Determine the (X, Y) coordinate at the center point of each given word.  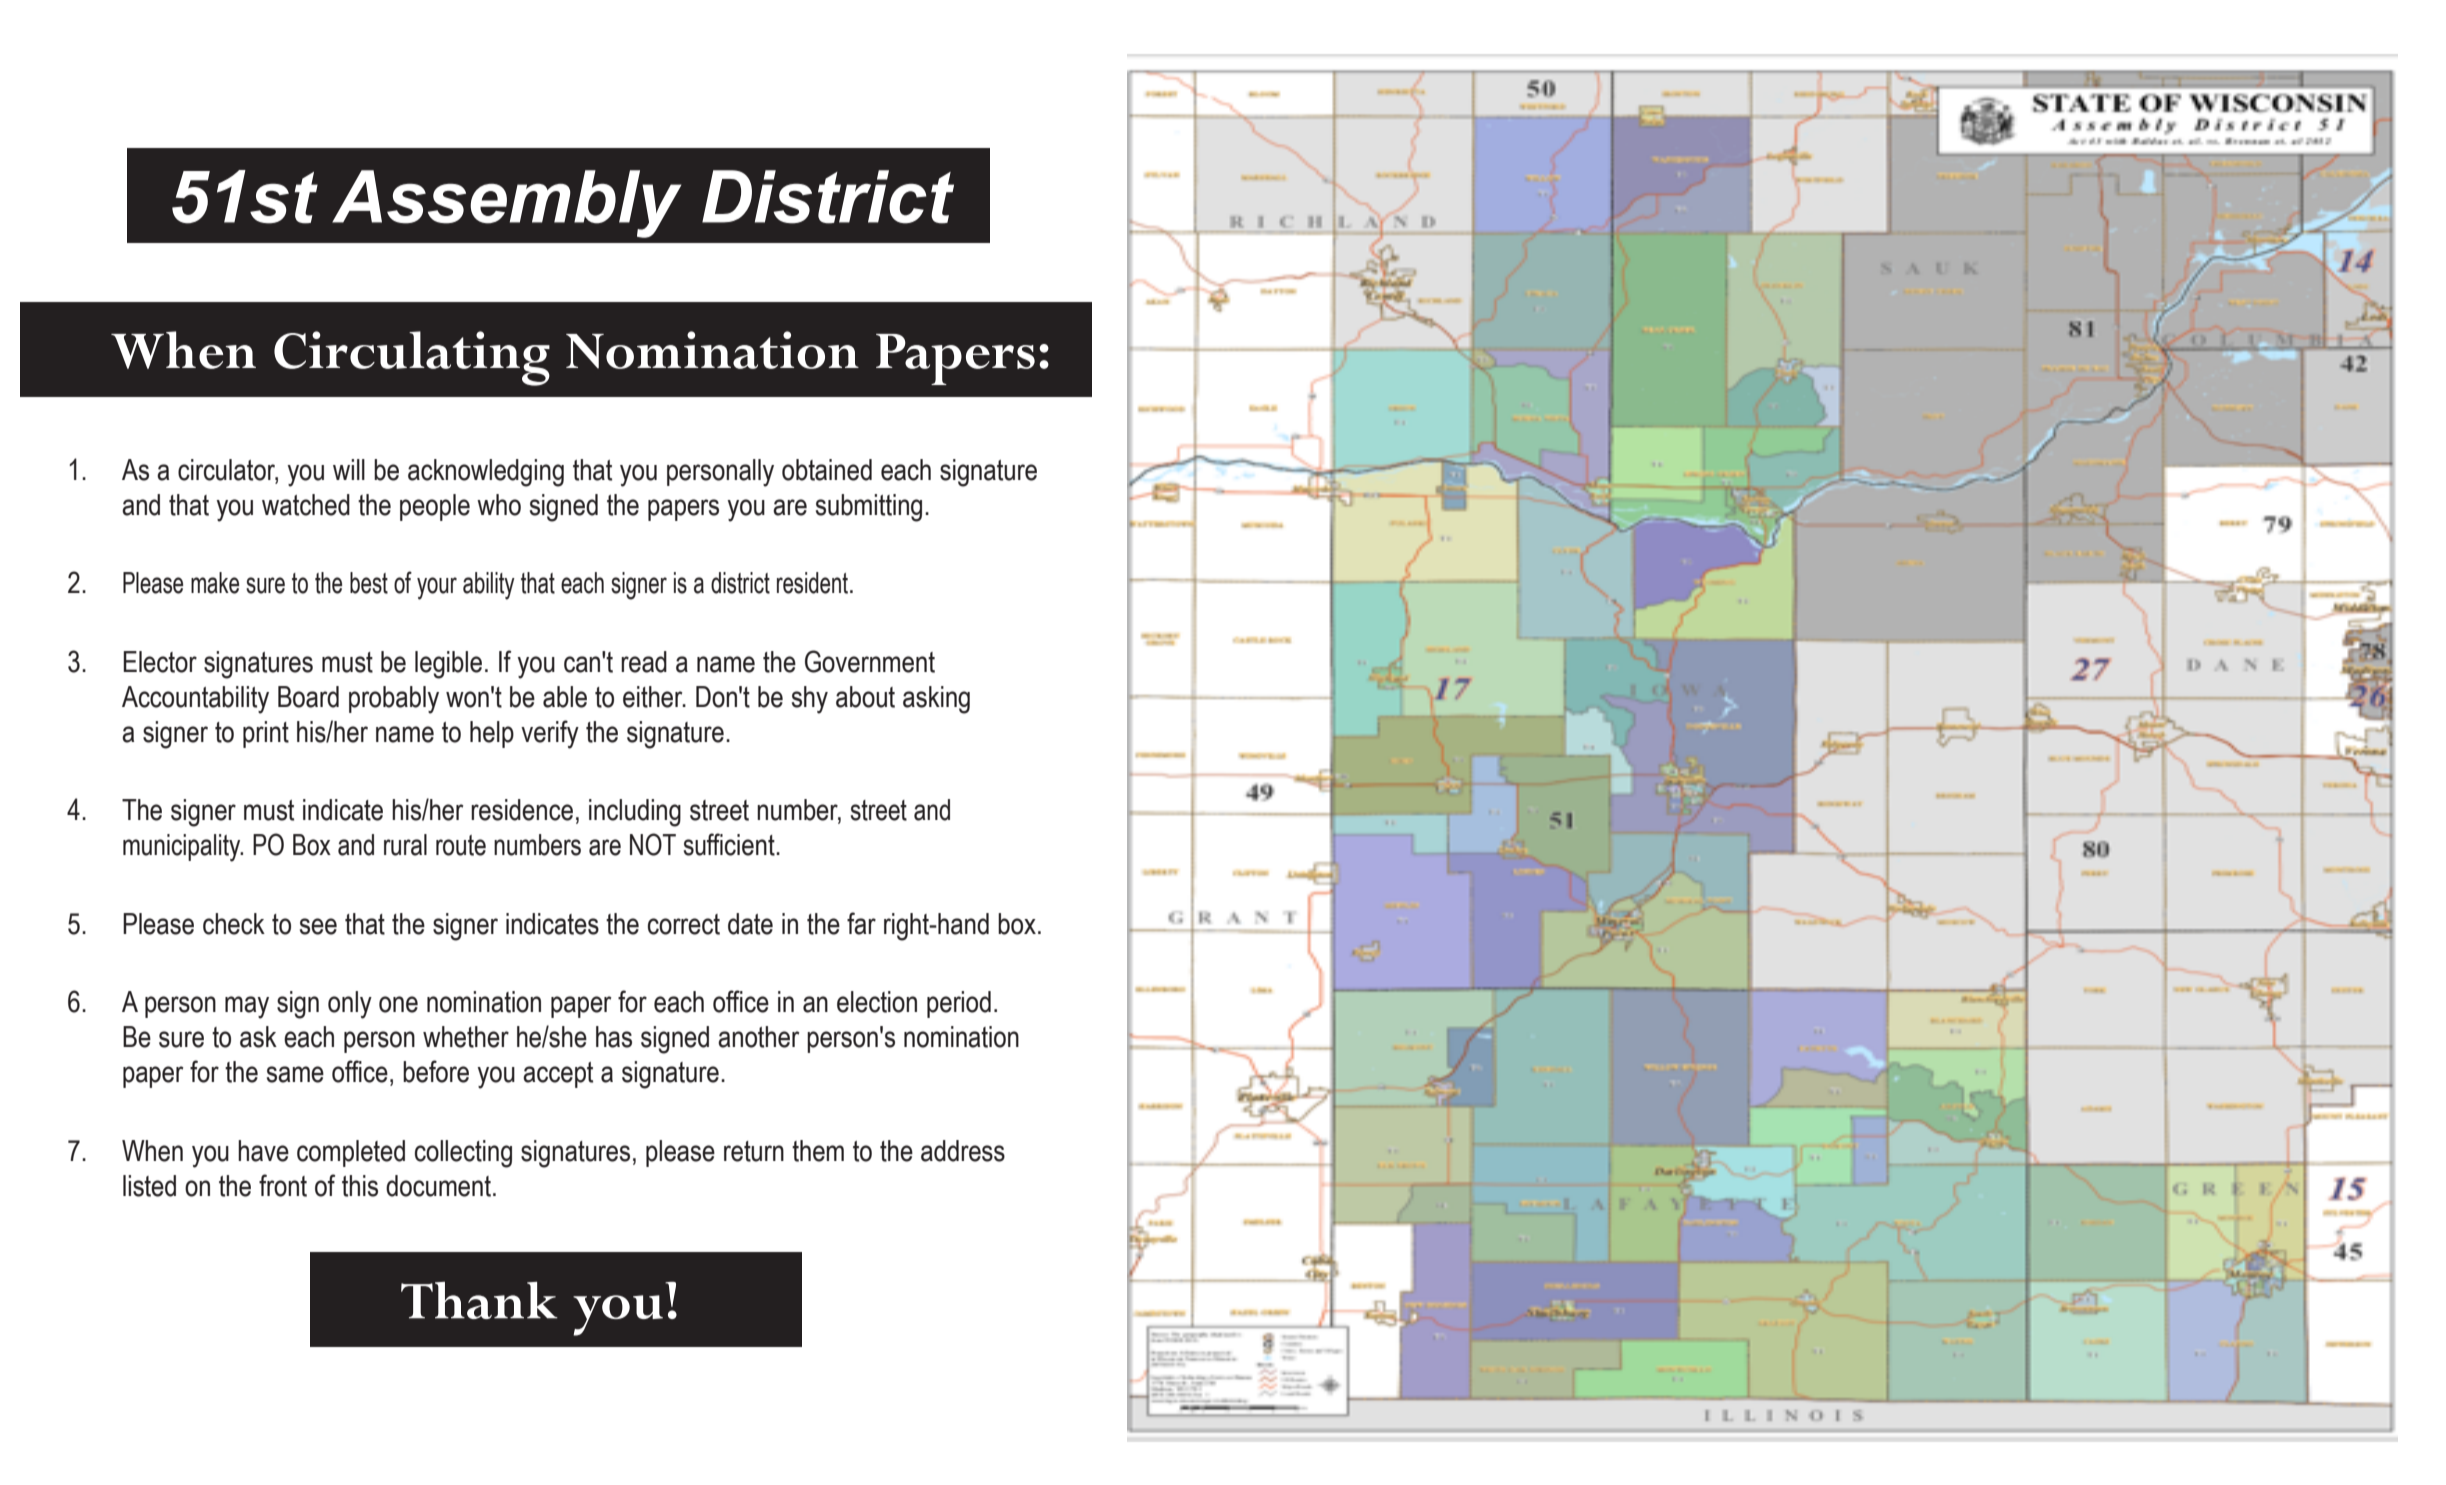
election (877, 1002)
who (499, 505)
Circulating (412, 358)
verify (550, 734)
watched (306, 505)
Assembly (506, 204)
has (614, 1037)
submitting (869, 508)
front (283, 1185)
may (247, 1007)
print (266, 734)
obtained (827, 470)
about (865, 697)
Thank (479, 1300)
